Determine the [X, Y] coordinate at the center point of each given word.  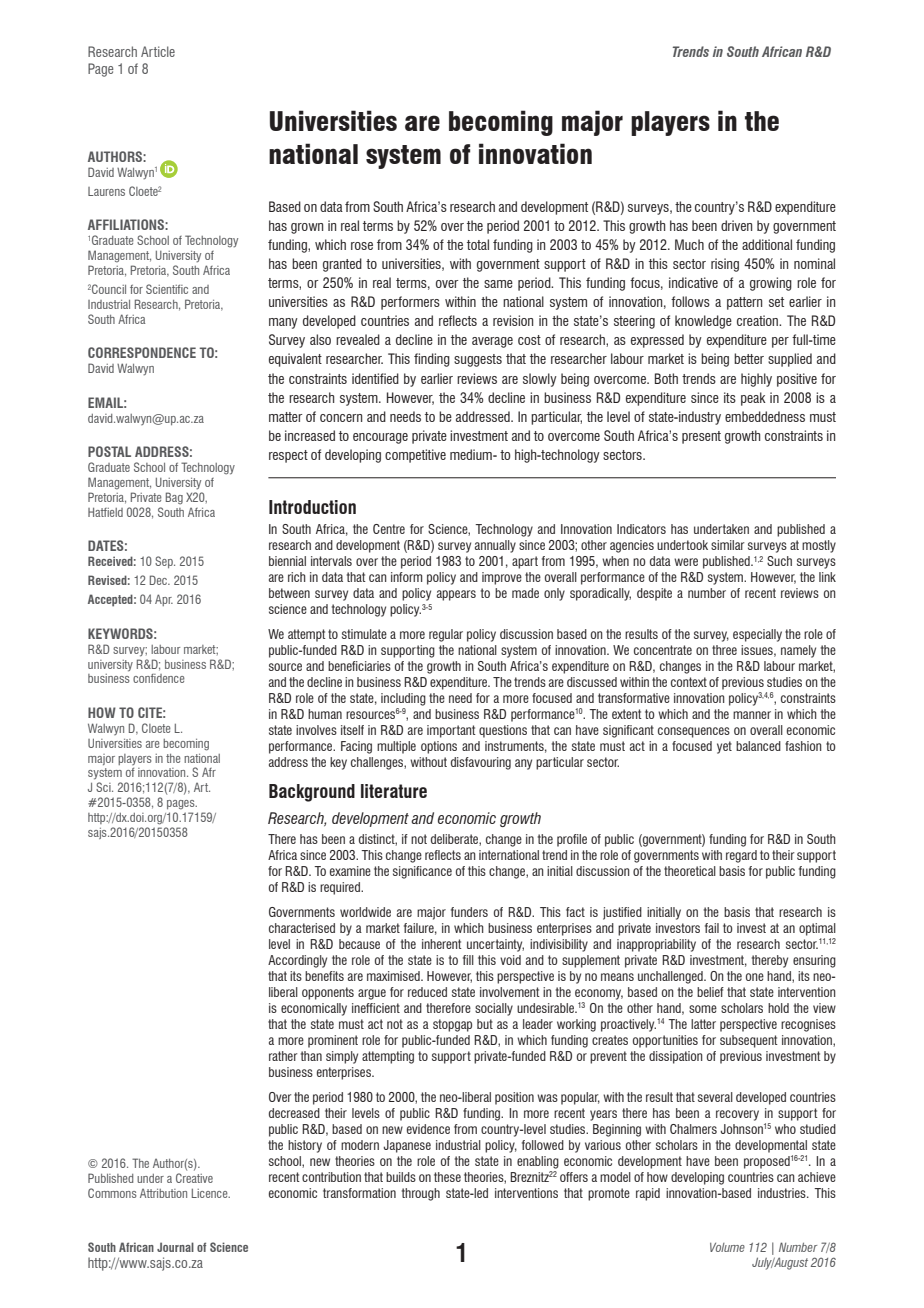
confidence [159, 678]
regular [446, 635]
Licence [211, 1193]
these [447, 1177]
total [478, 244]
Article [158, 51]
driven [736, 225]
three [724, 650]
